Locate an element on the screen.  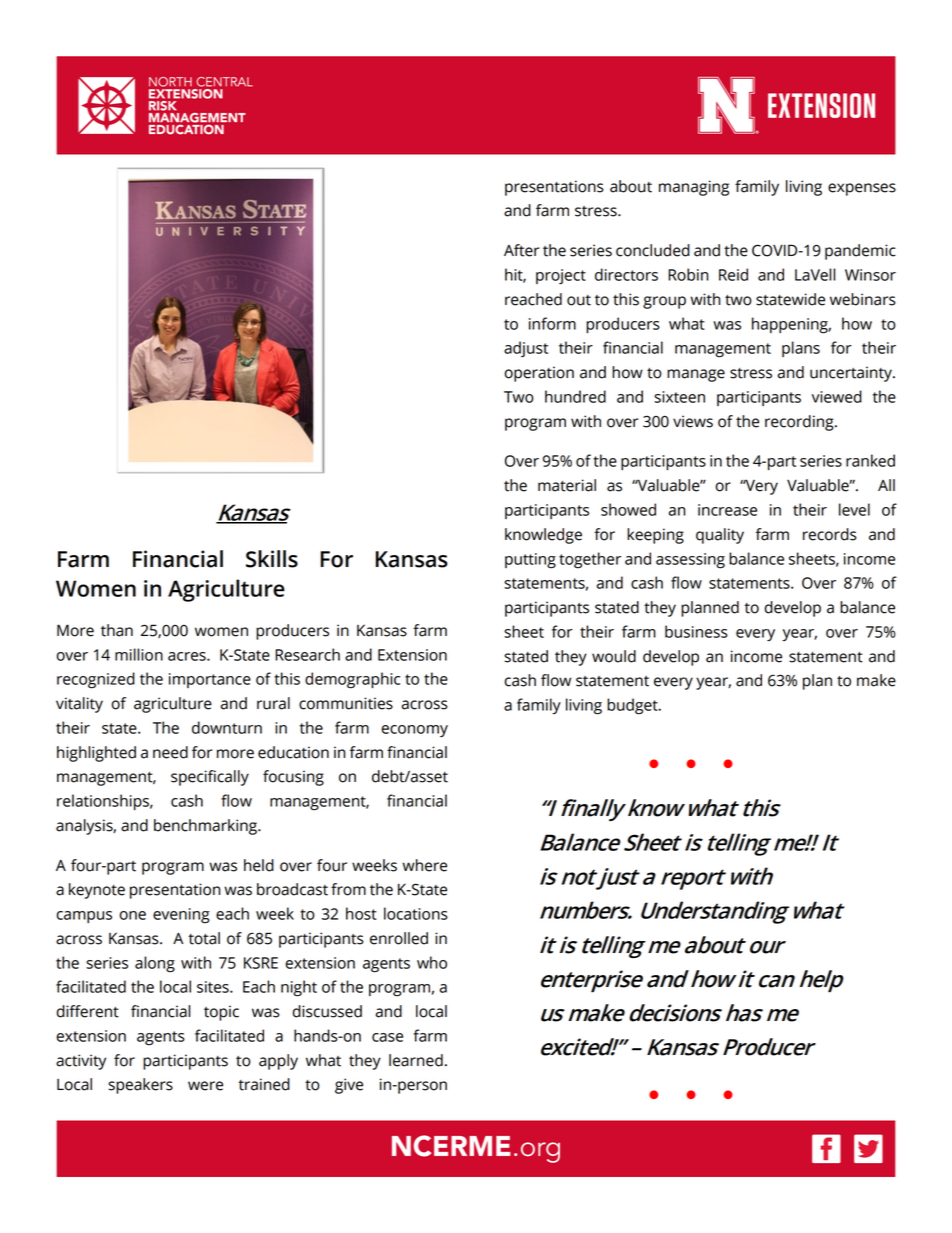
learned is located at coordinates (416, 1060).
